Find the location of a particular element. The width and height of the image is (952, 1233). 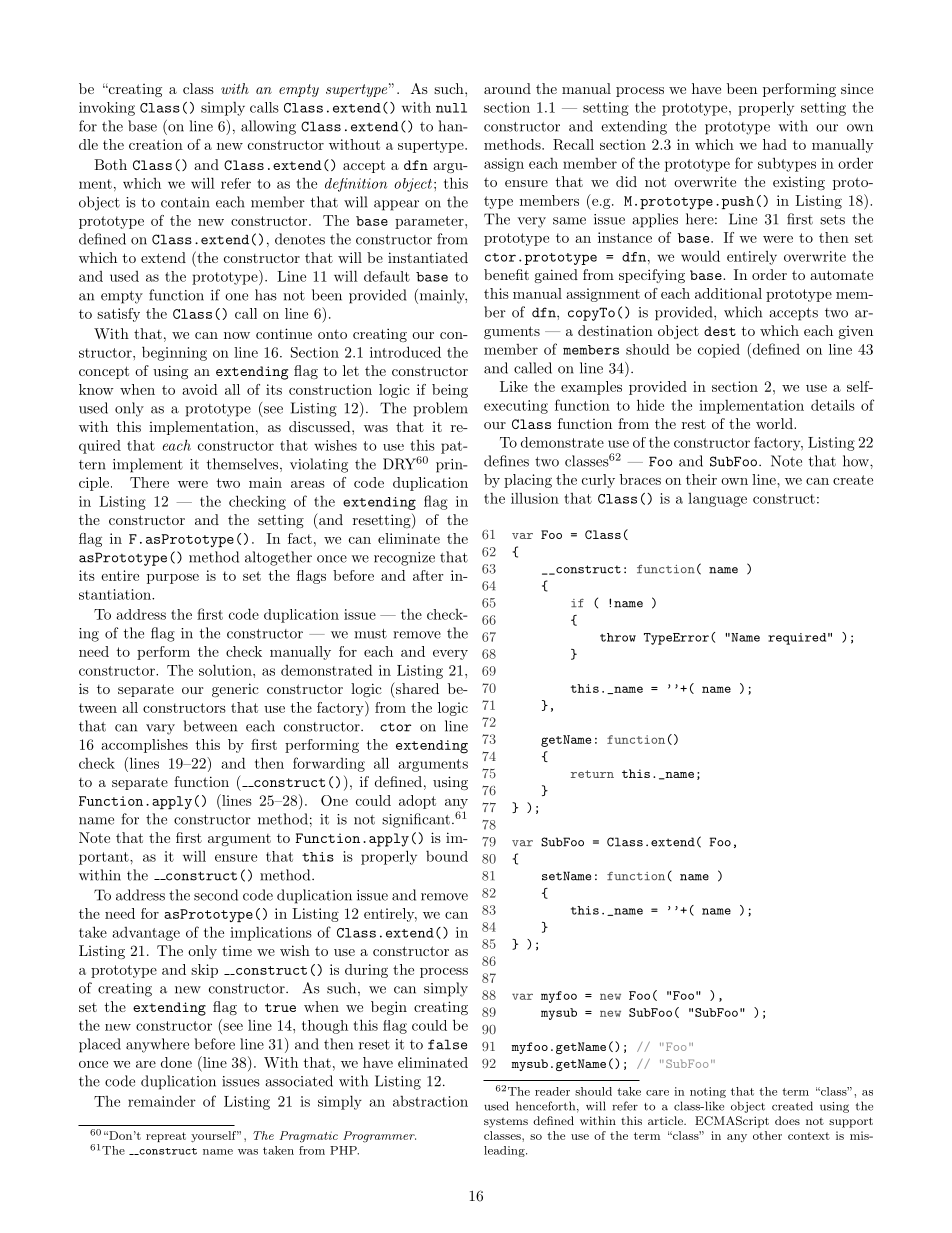

second is located at coordinates (216, 895).
